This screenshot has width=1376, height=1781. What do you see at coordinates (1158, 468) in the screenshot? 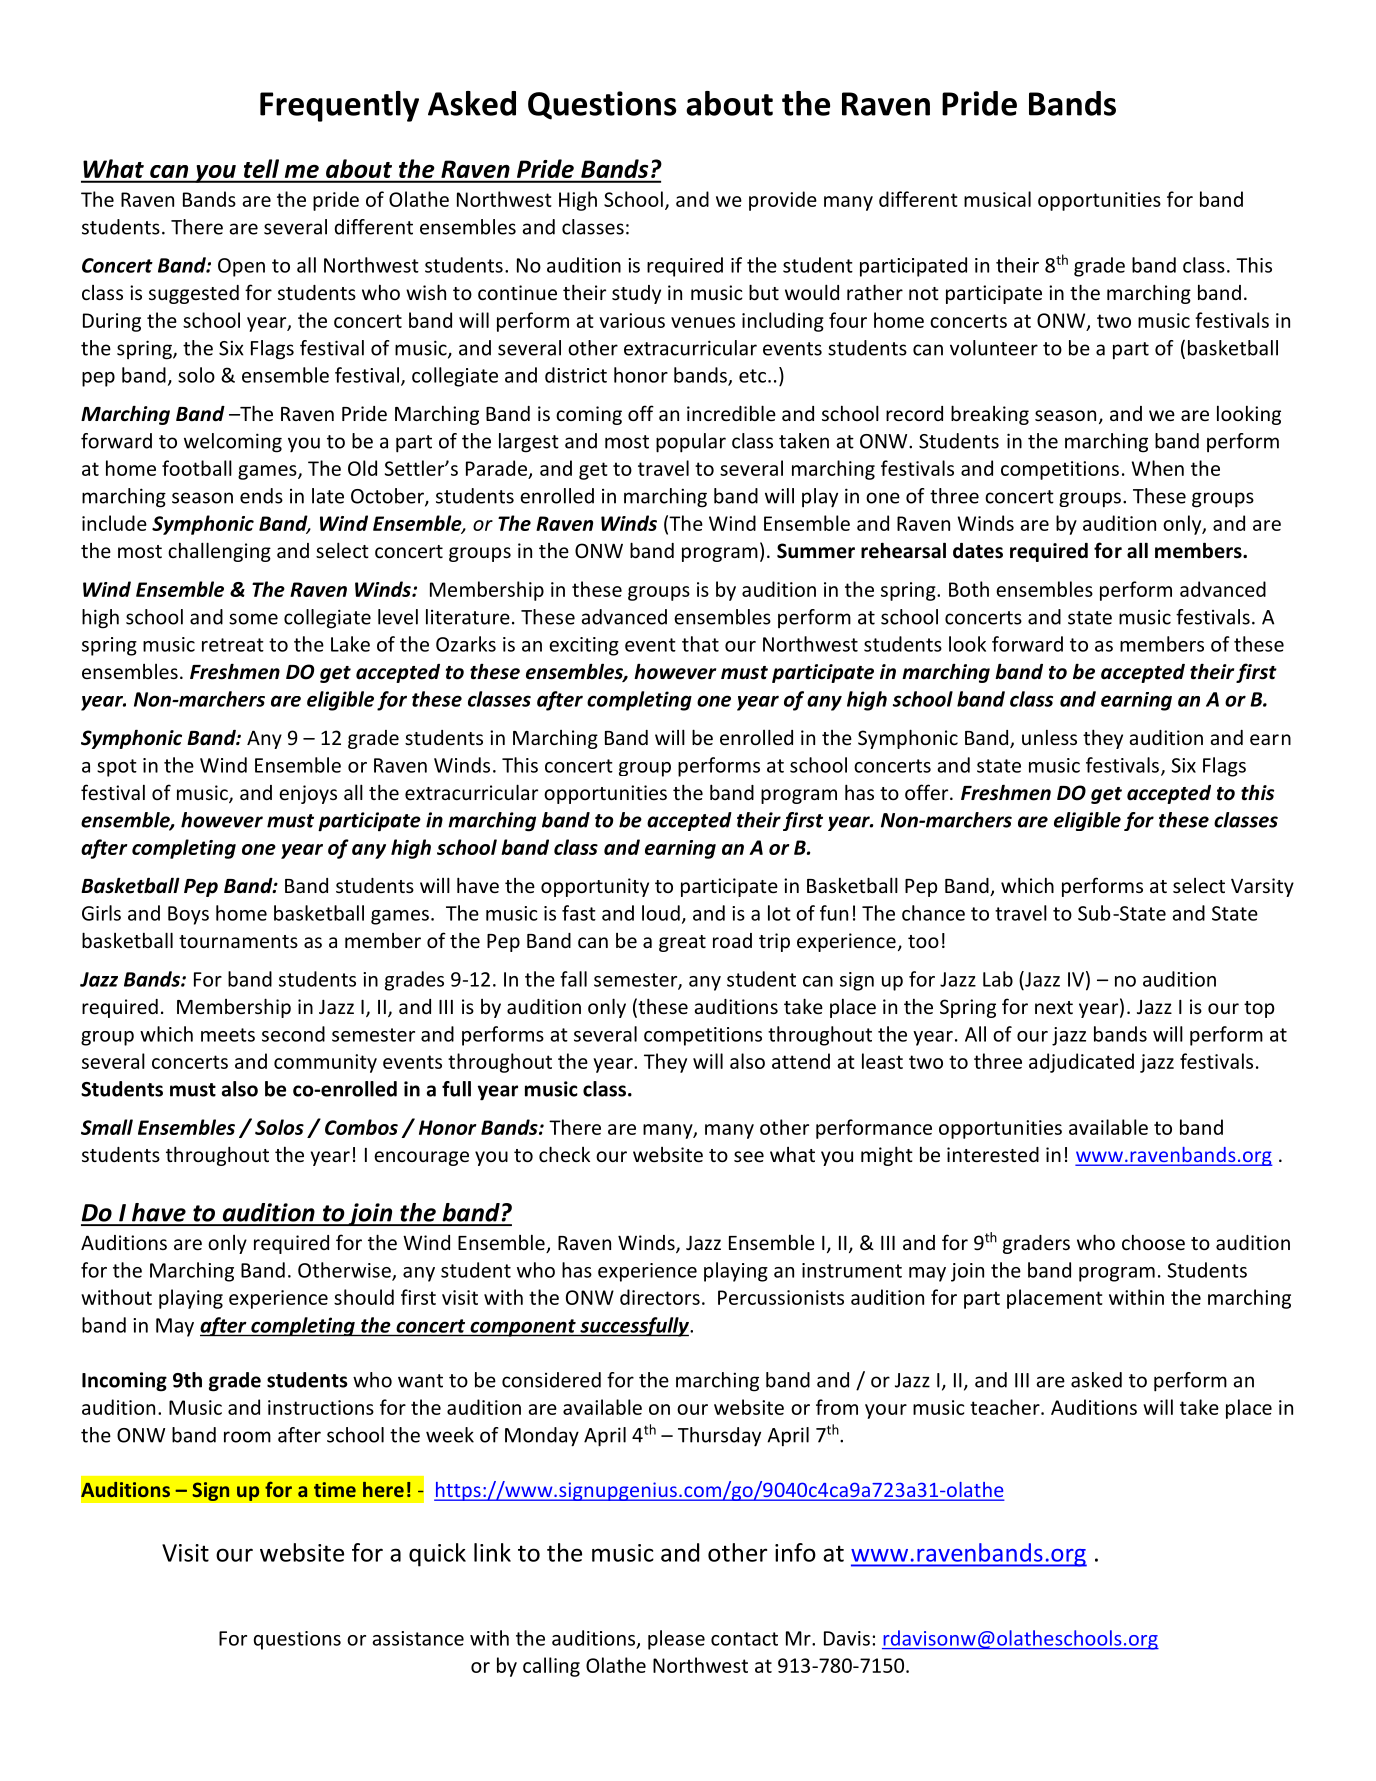
I see `When` at bounding box center [1158, 468].
